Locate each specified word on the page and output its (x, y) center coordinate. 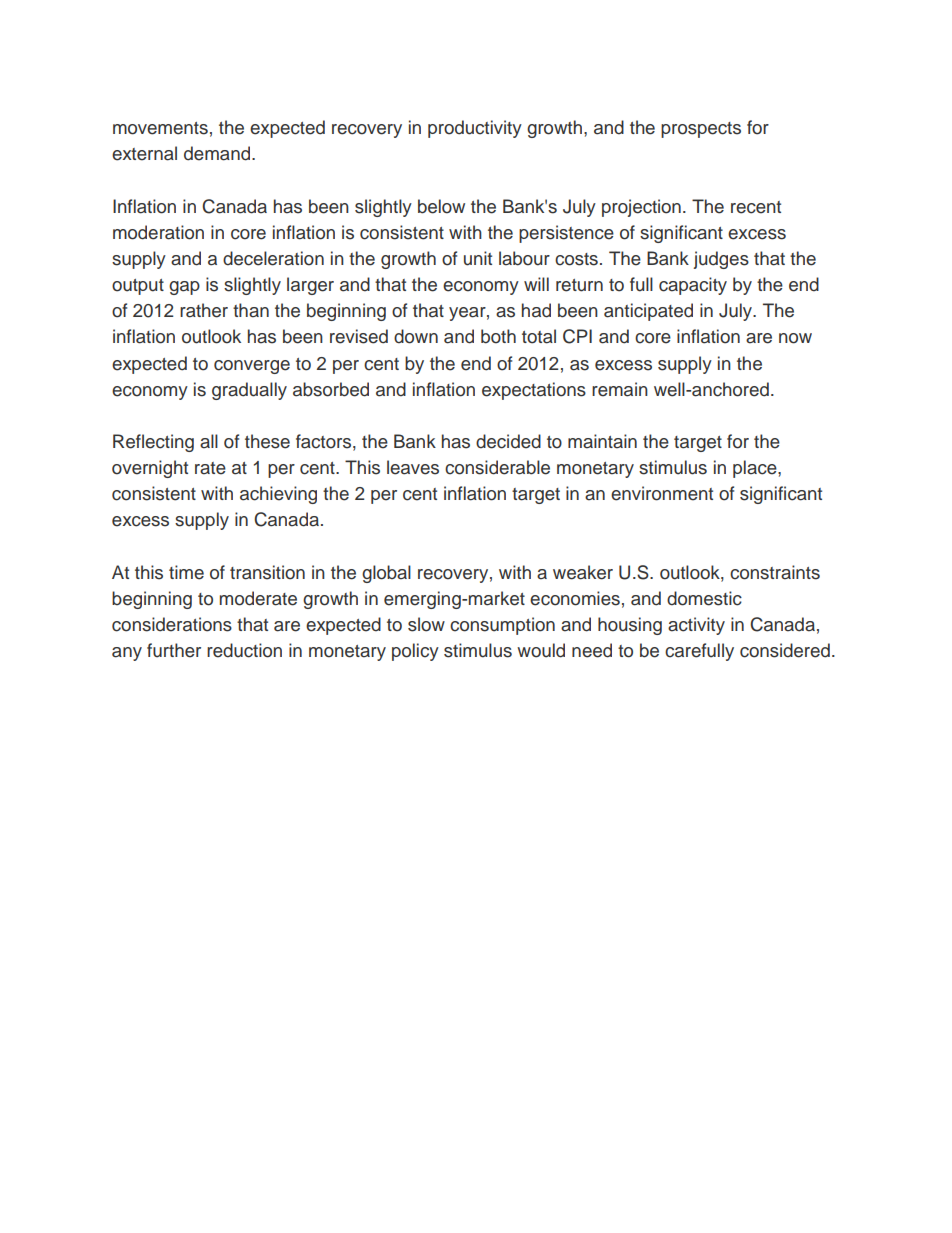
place (756, 469)
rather (204, 310)
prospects (701, 130)
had (536, 310)
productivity (475, 129)
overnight (150, 469)
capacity (693, 286)
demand (217, 153)
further (174, 650)
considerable (497, 467)
